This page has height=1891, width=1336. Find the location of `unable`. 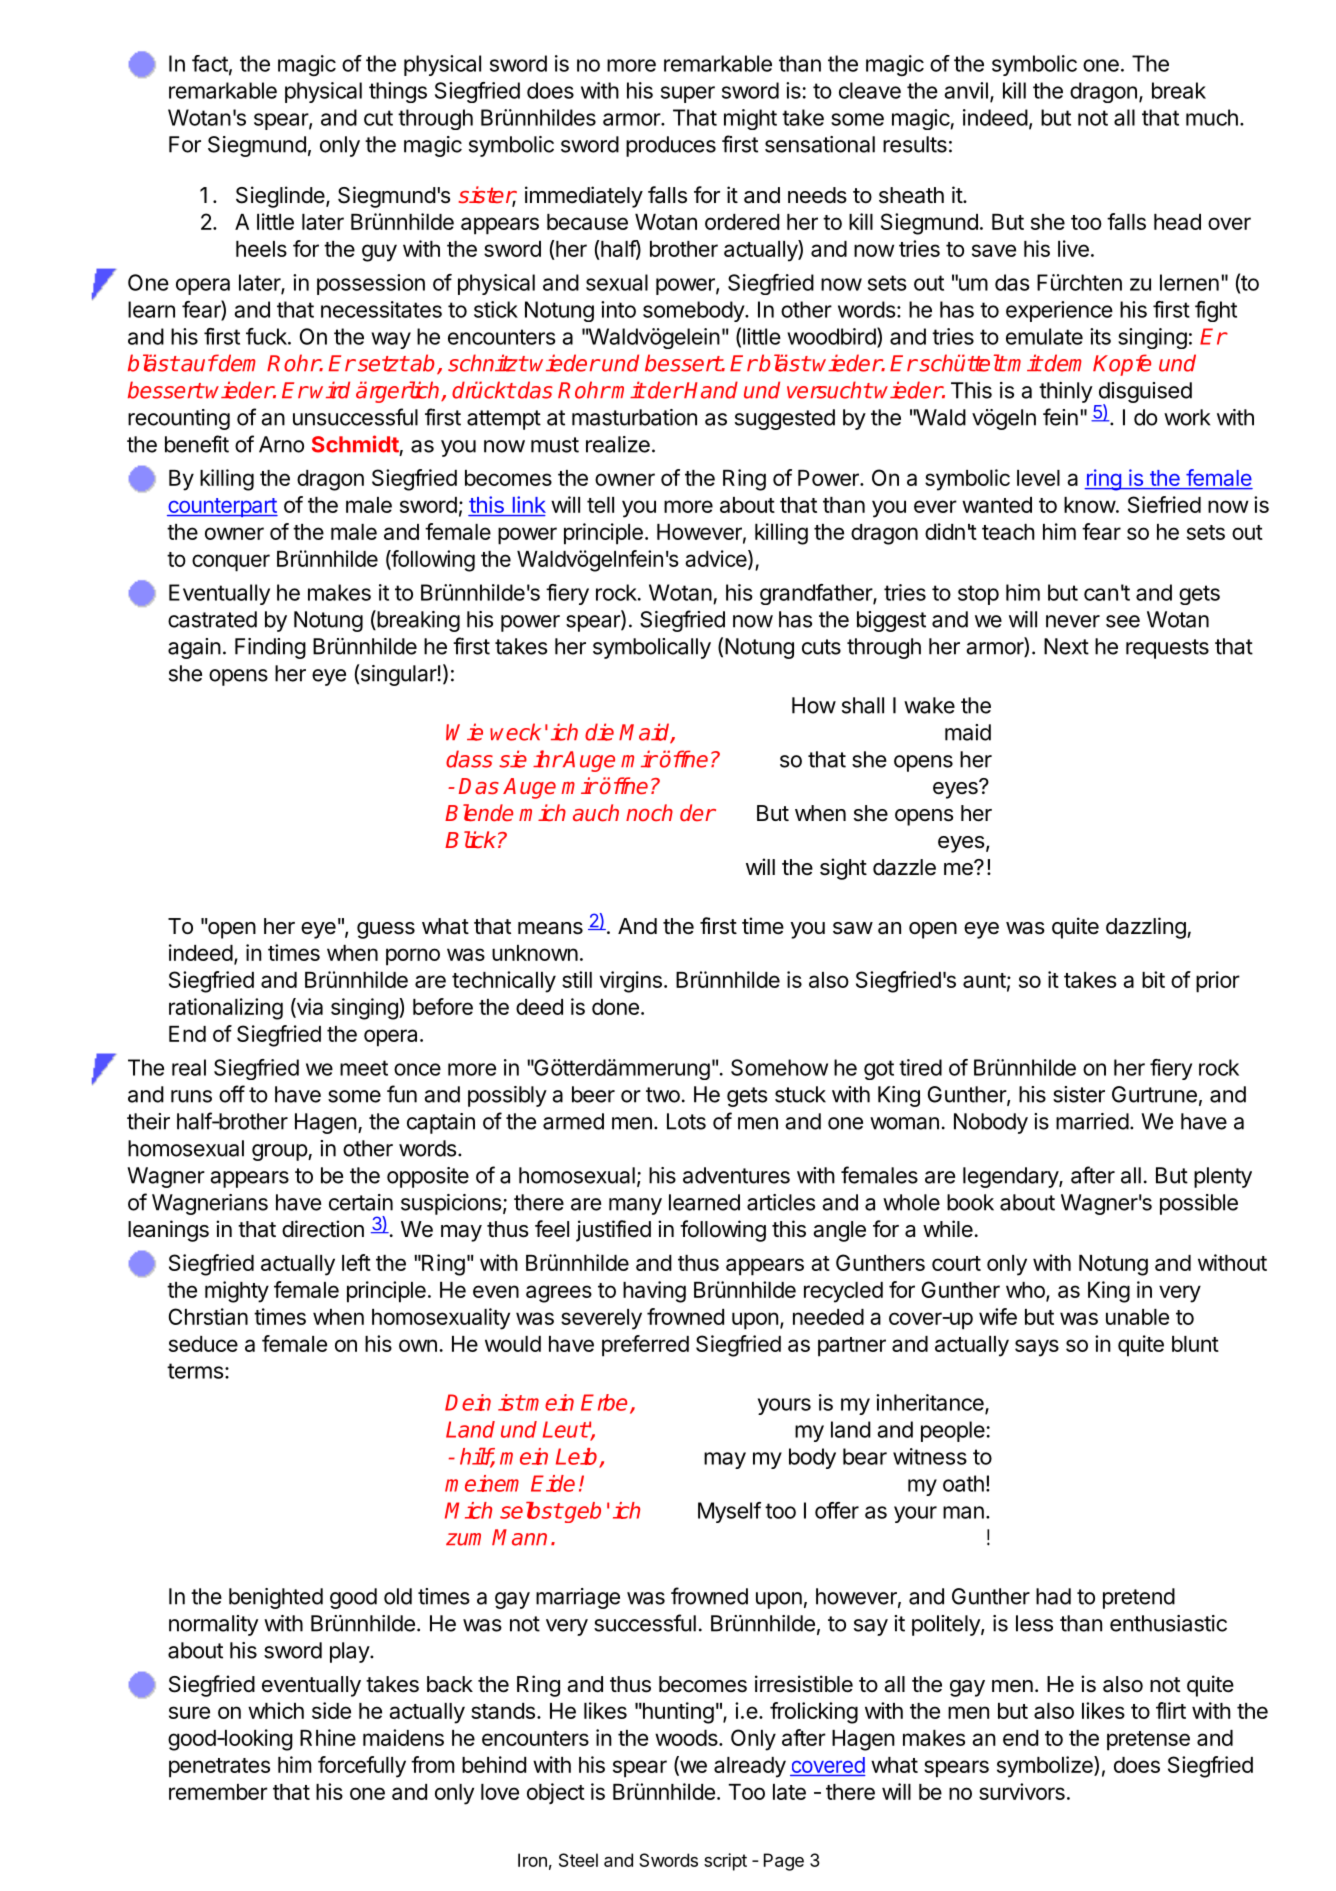

unable is located at coordinates (1137, 1317).
